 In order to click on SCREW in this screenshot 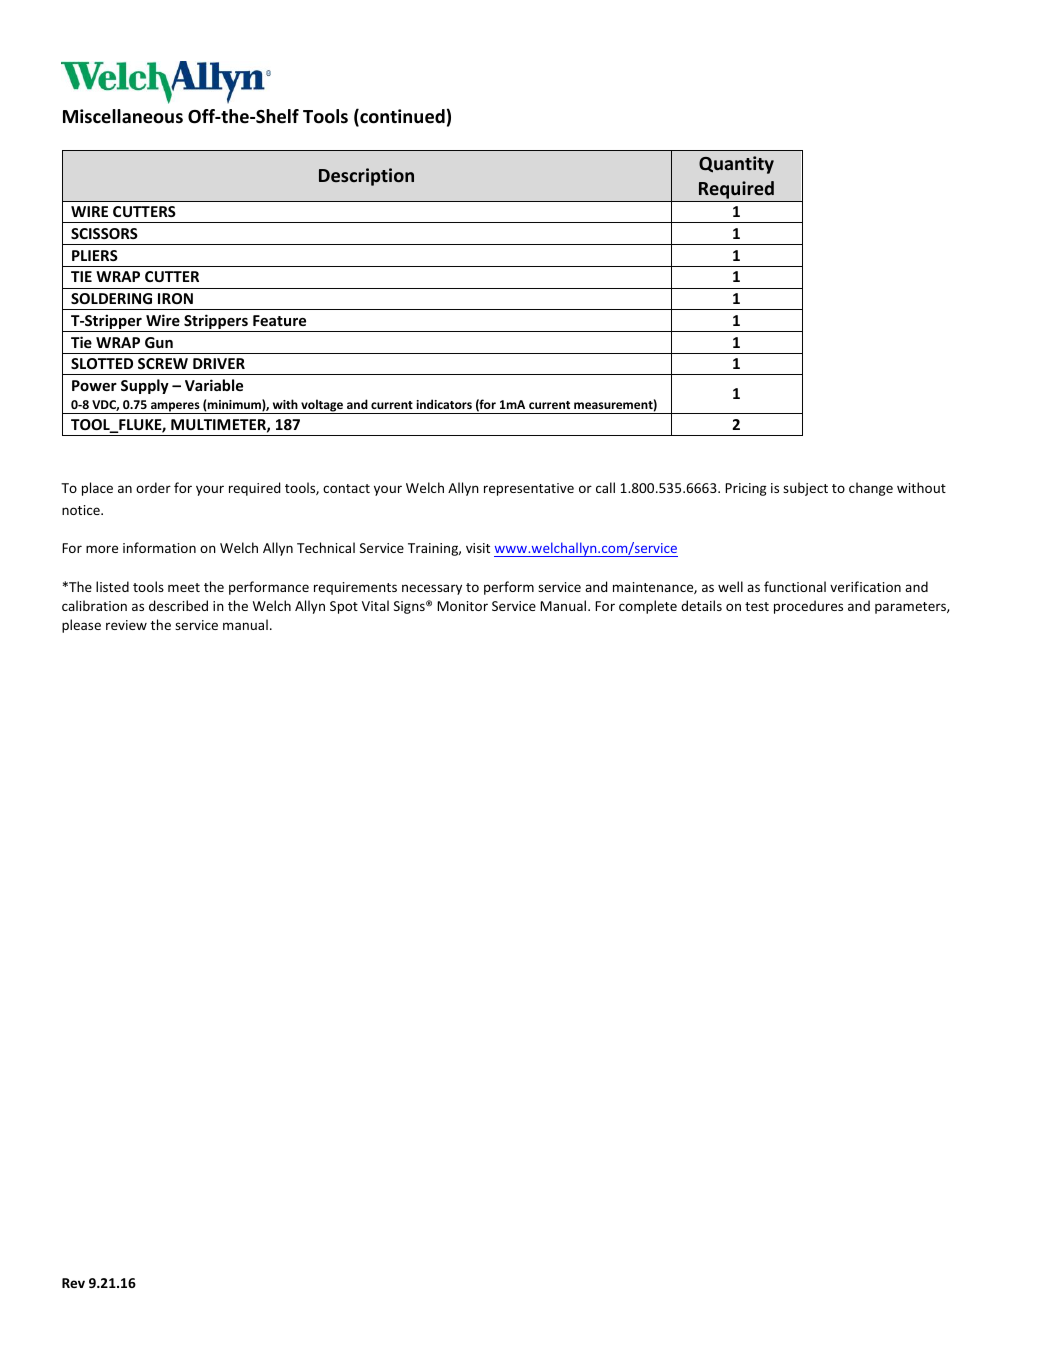, I will do `click(163, 363)`.
